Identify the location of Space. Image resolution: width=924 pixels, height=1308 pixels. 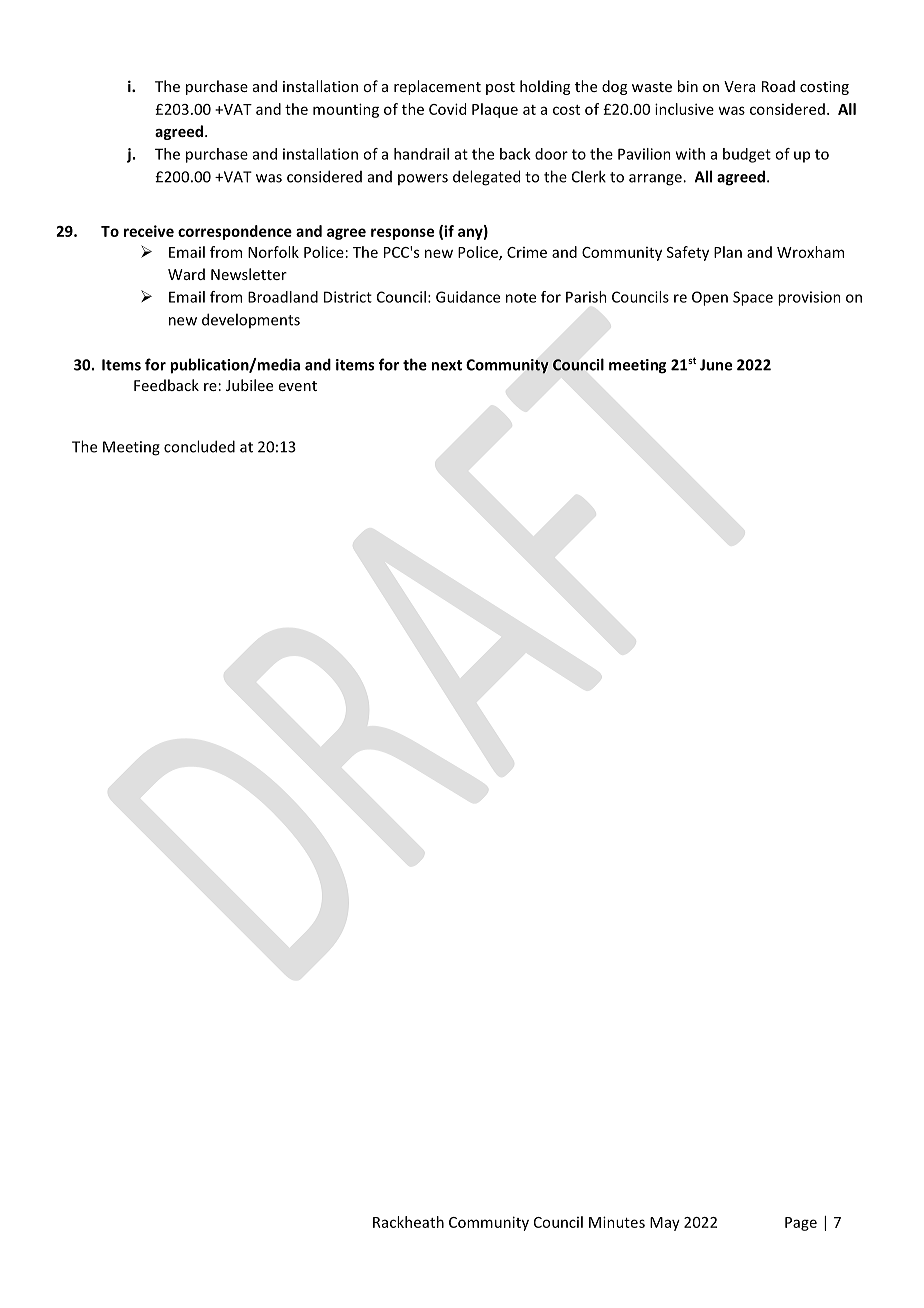
(753, 298).
